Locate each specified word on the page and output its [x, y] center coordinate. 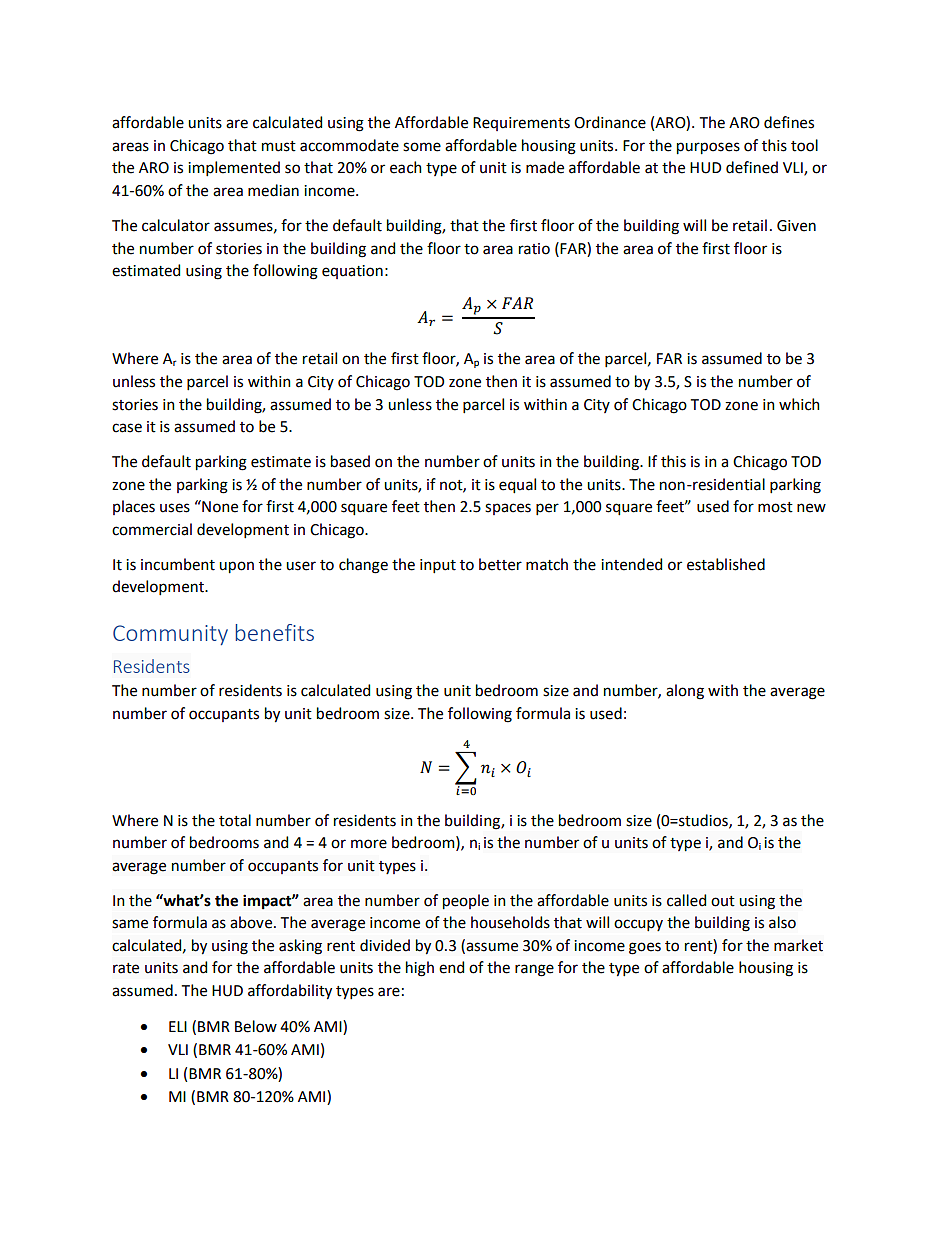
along [685, 692]
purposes [708, 148]
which [799, 404]
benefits [275, 632]
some [422, 147]
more [369, 844]
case [127, 428]
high [420, 969]
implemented [234, 168]
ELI [178, 1026]
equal [517, 486]
